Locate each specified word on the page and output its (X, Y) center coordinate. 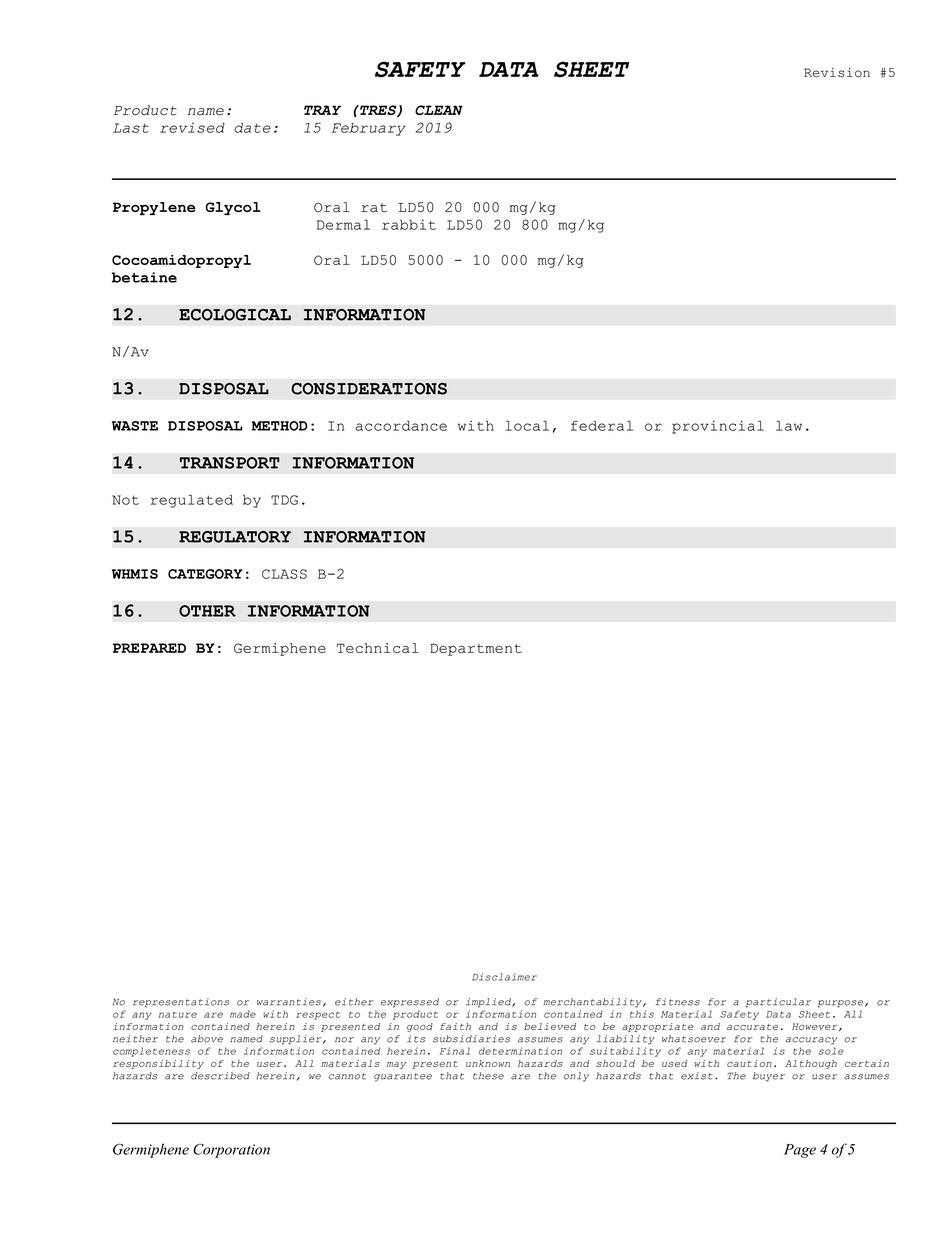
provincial (718, 427)
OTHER (207, 611)
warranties (289, 1002)
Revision (837, 72)
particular (778, 1002)
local (527, 426)
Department (475, 649)
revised (192, 127)
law (789, 426)
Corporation (231, 1150)
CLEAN (439, 110)
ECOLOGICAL (235, 315)
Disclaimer (504, 977)
